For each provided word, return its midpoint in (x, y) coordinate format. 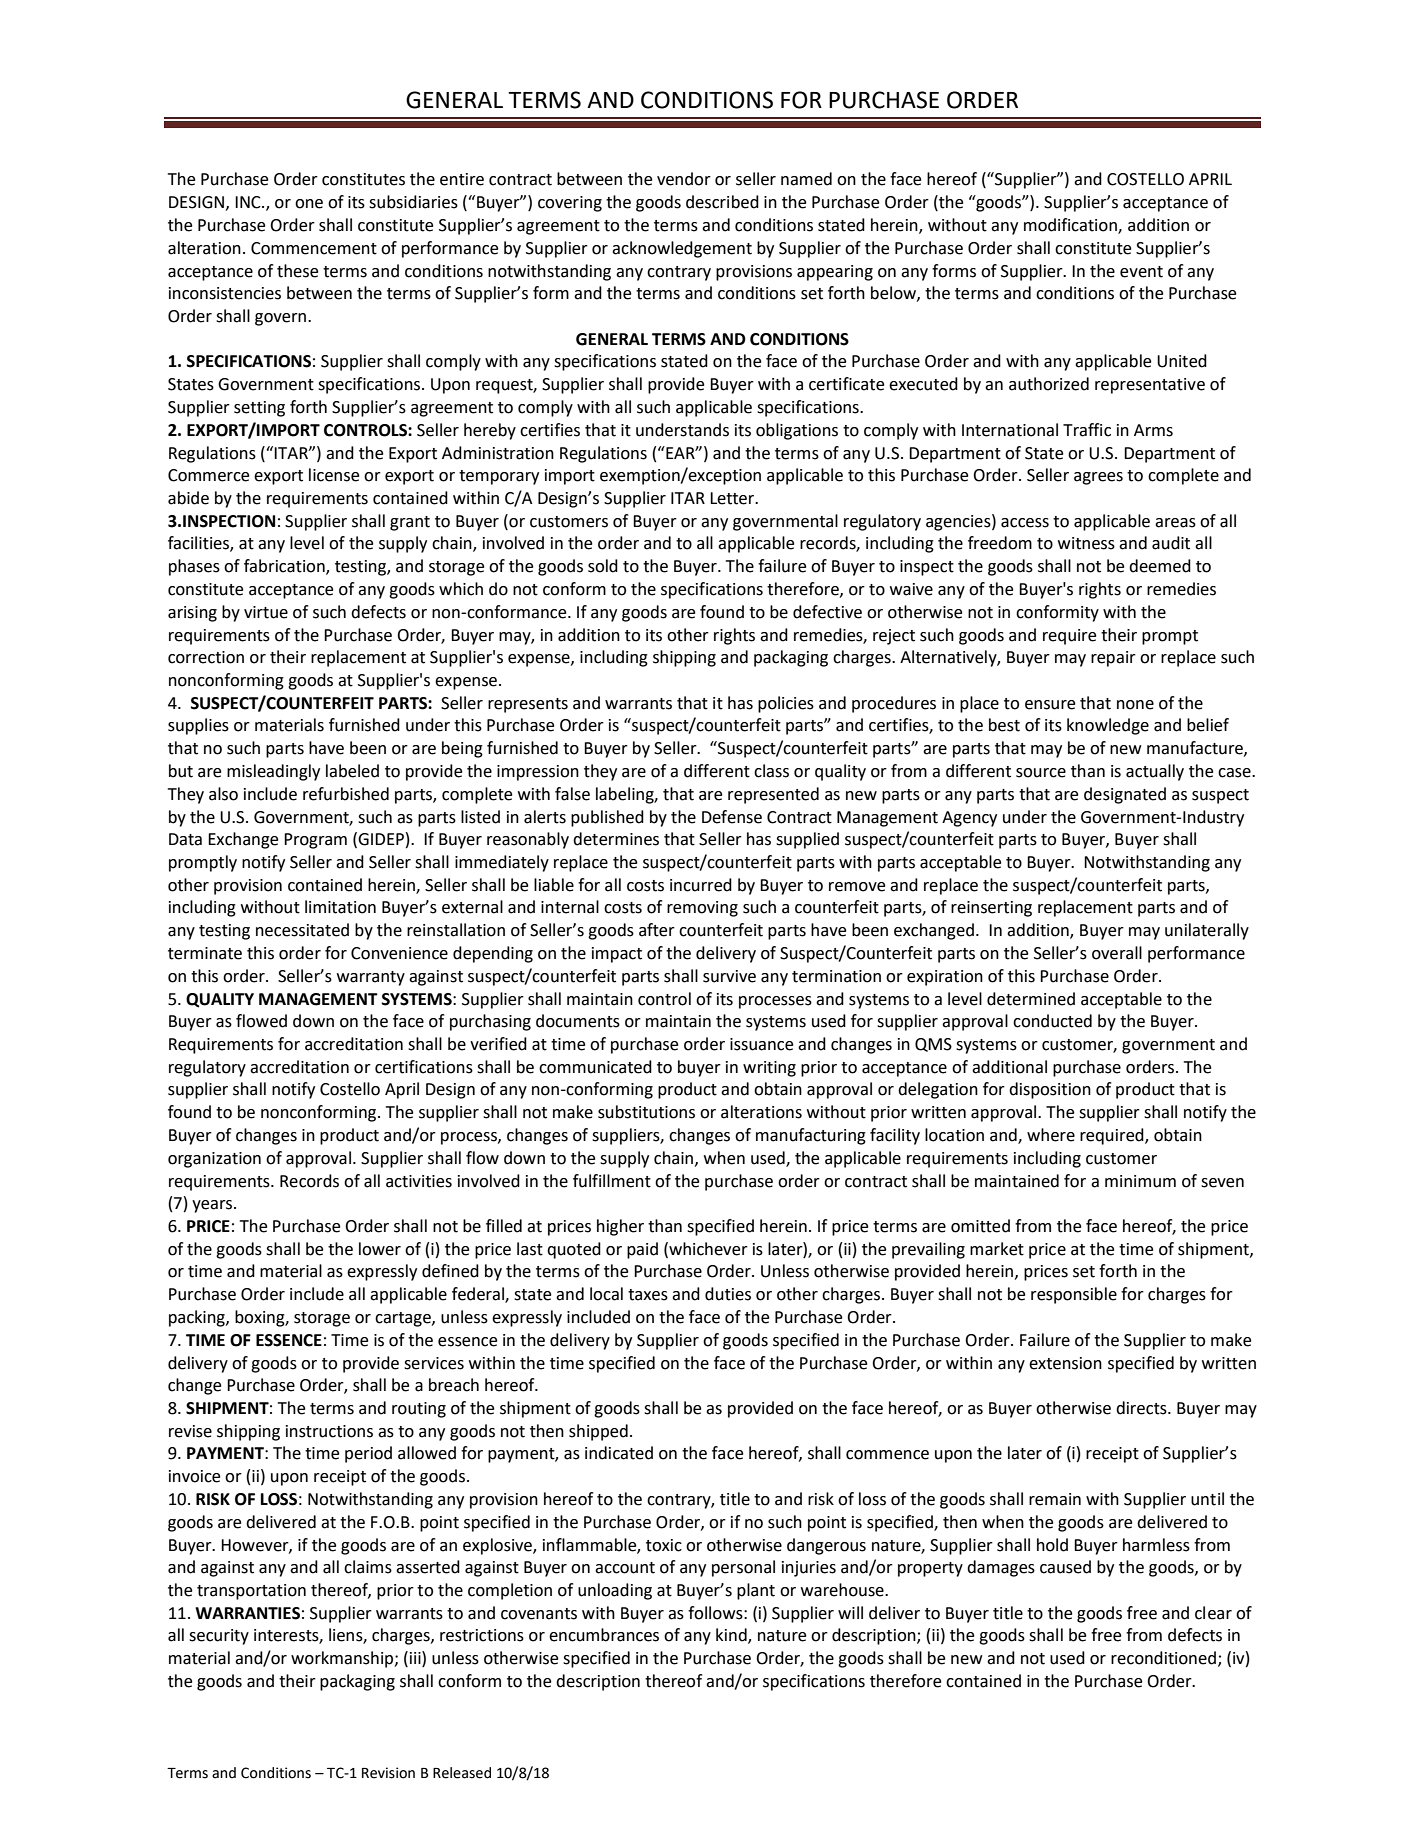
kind (732, 1636)
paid (642, 1250)
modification (1071, 226)
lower (380, 1249)
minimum (1140, 1181)
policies (786, 704)
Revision (388, 1773)
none (1135, 705)
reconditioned (1163, 1658)
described (722, 202)
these (297, 271)
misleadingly (273, 772)
